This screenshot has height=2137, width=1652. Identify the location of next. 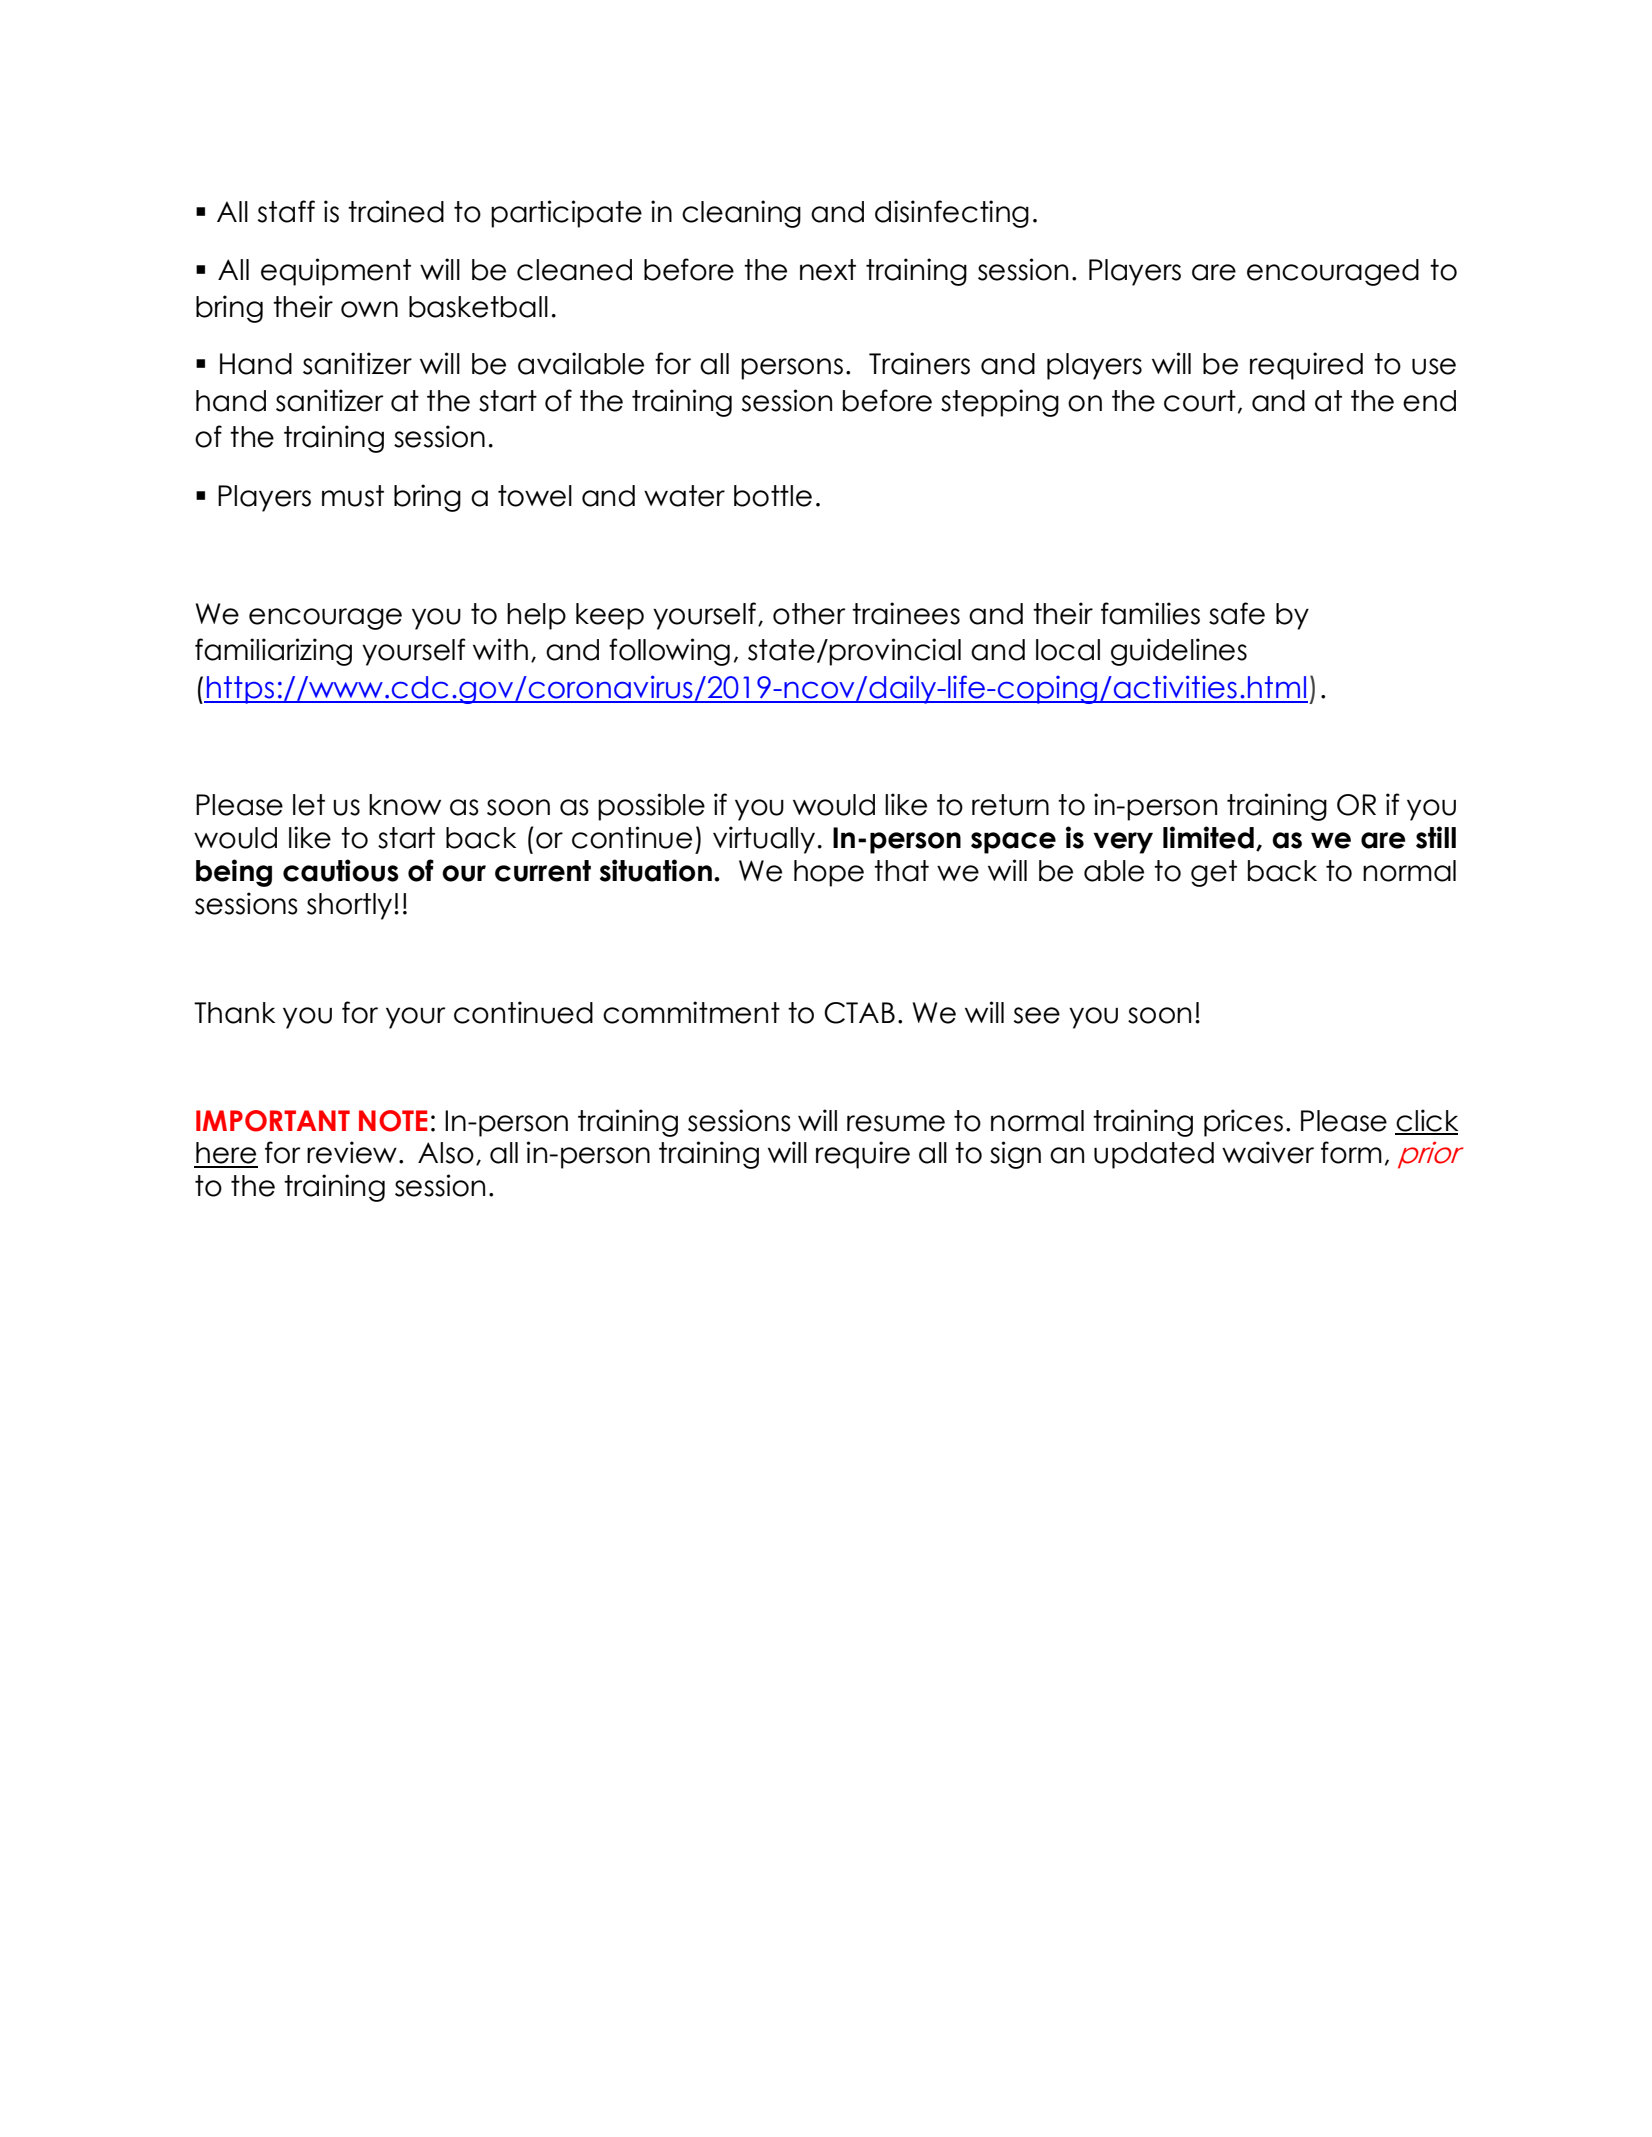
(828, 270).
